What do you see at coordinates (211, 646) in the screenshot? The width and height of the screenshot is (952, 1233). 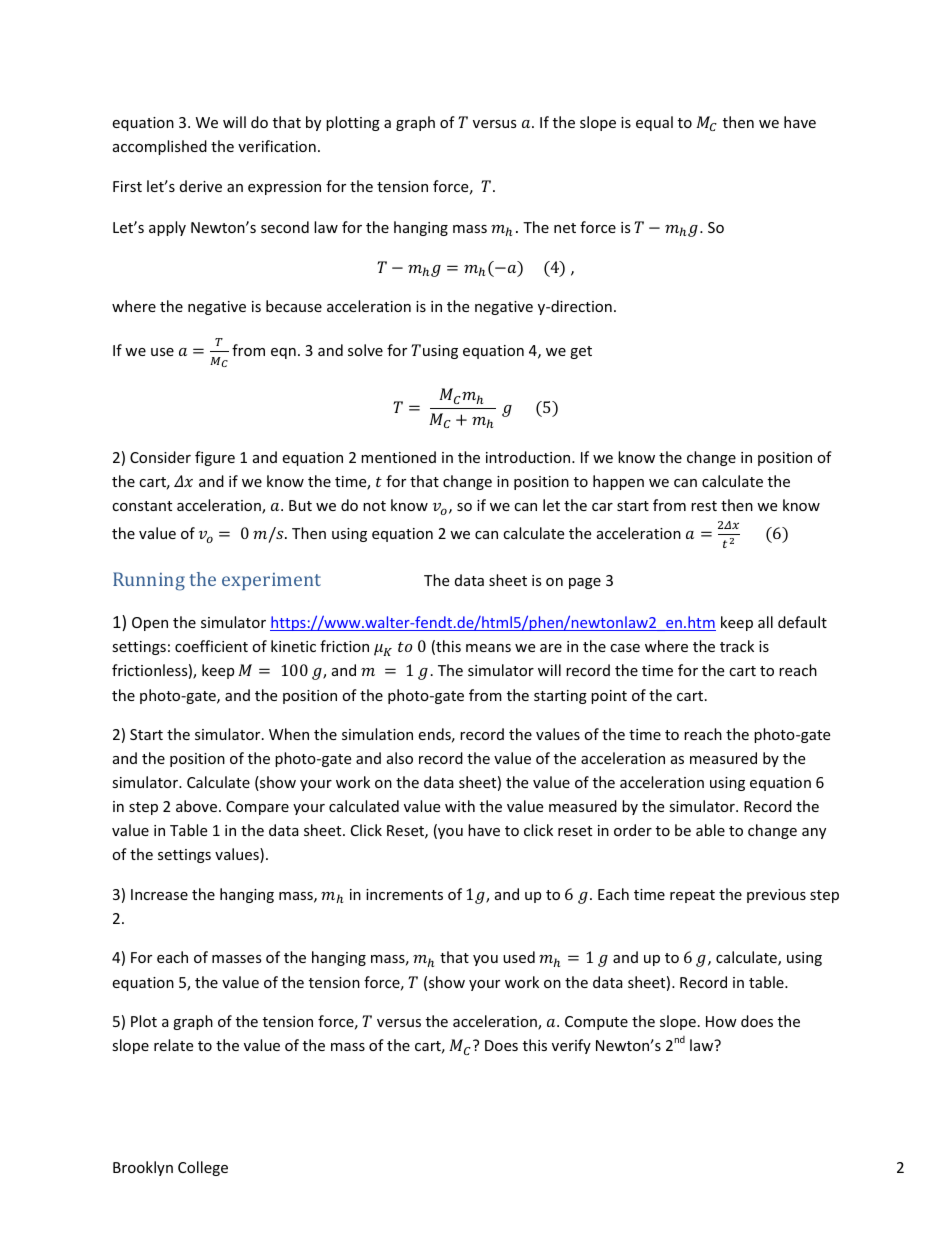 I see `coefficient` at bounding box center [211, 646].
